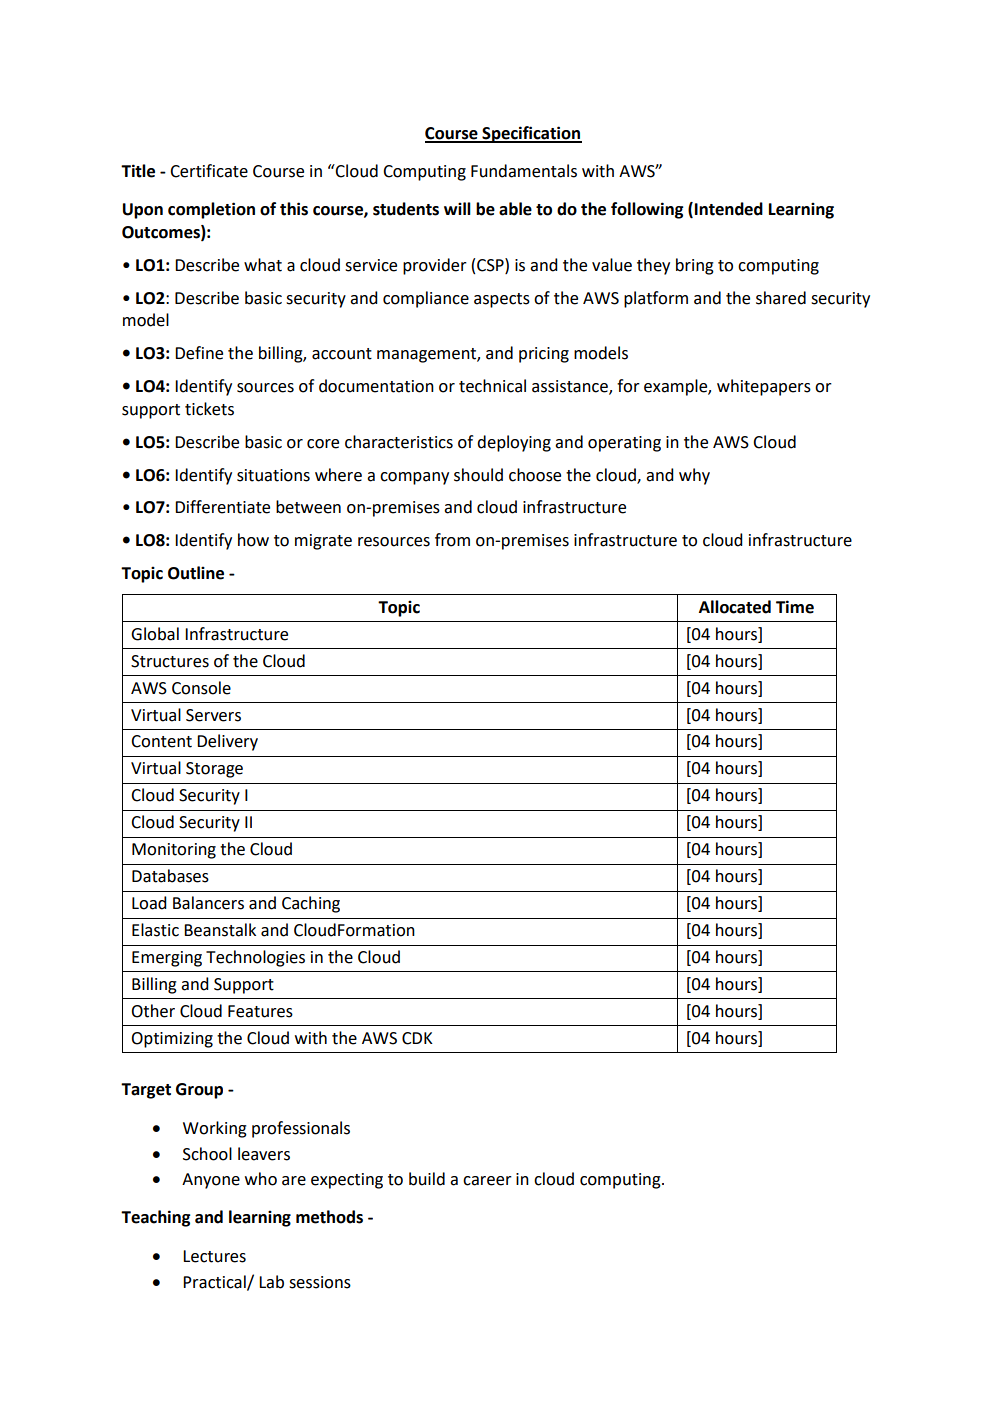 This image has width=1006, height=1423. What do you see at coordinates (417, 1038) in the image?
I see `CDK` at bounding box center [417, 1038].
